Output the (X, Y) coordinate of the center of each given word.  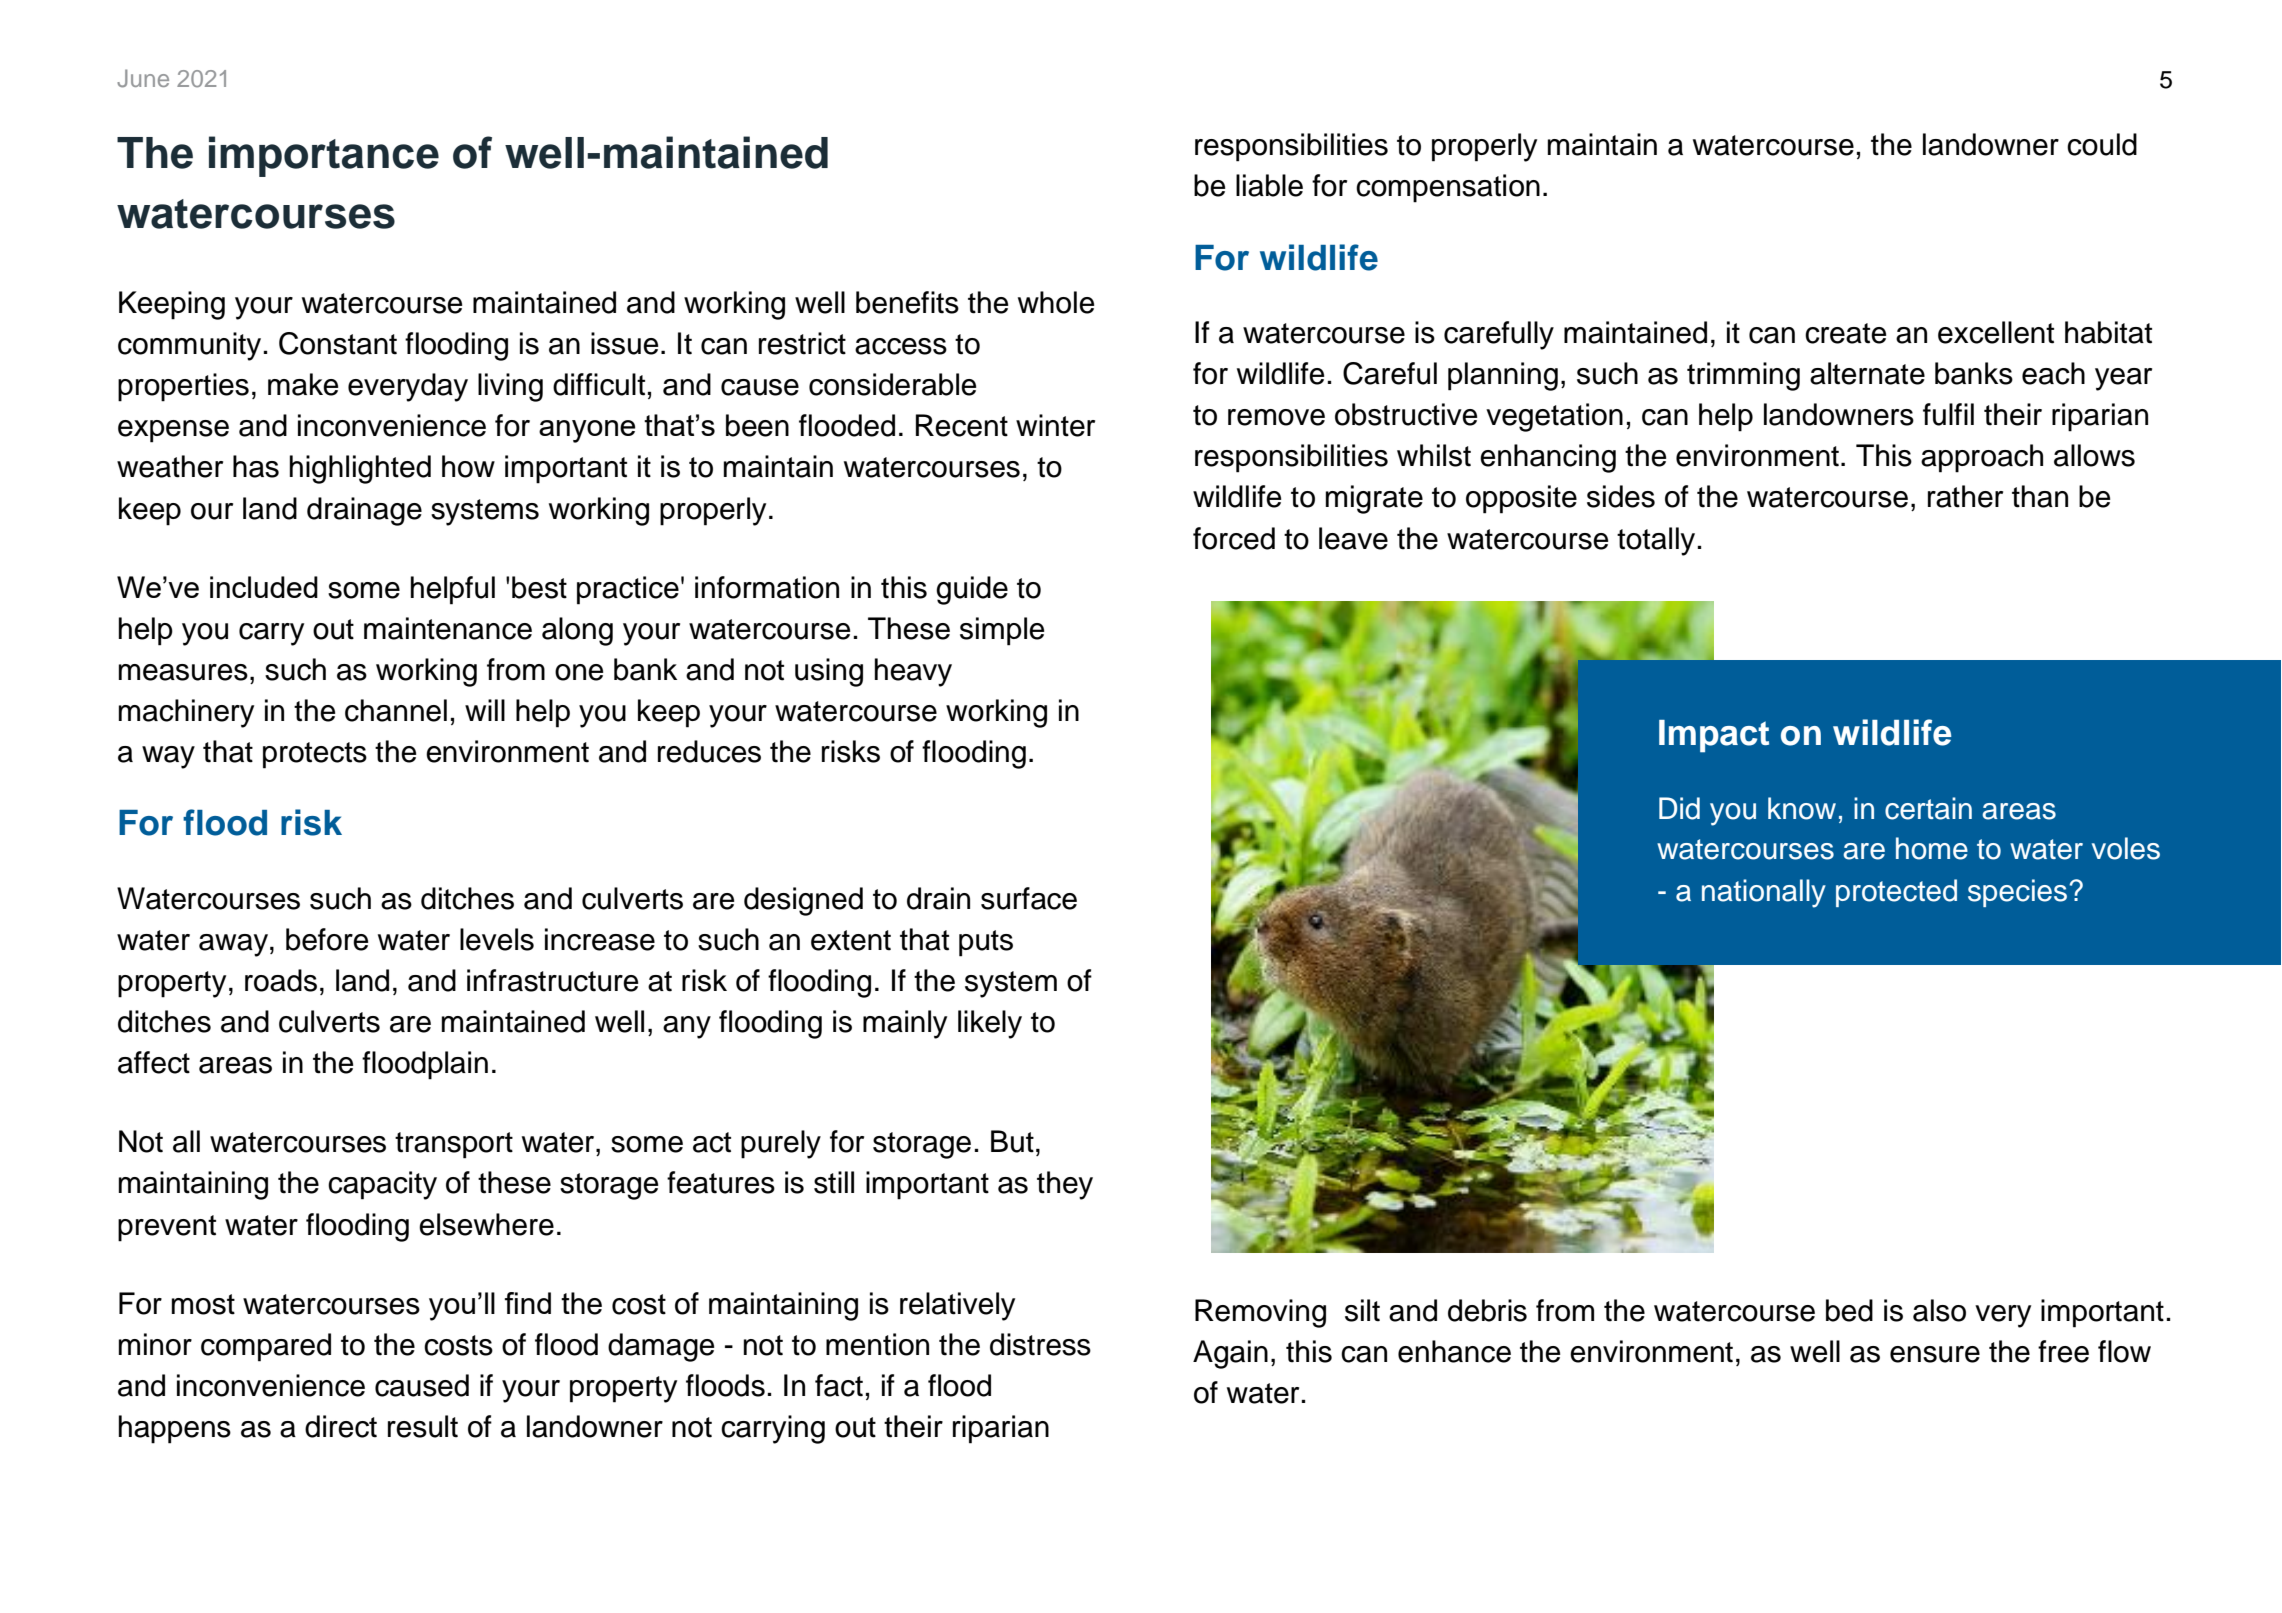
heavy (913, 672)
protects (315, 755)
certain (1928, 808)
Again (1230, 1354)
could (2102, 144)
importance (324, 156)
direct (341, 1426)
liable (1269, 185)
